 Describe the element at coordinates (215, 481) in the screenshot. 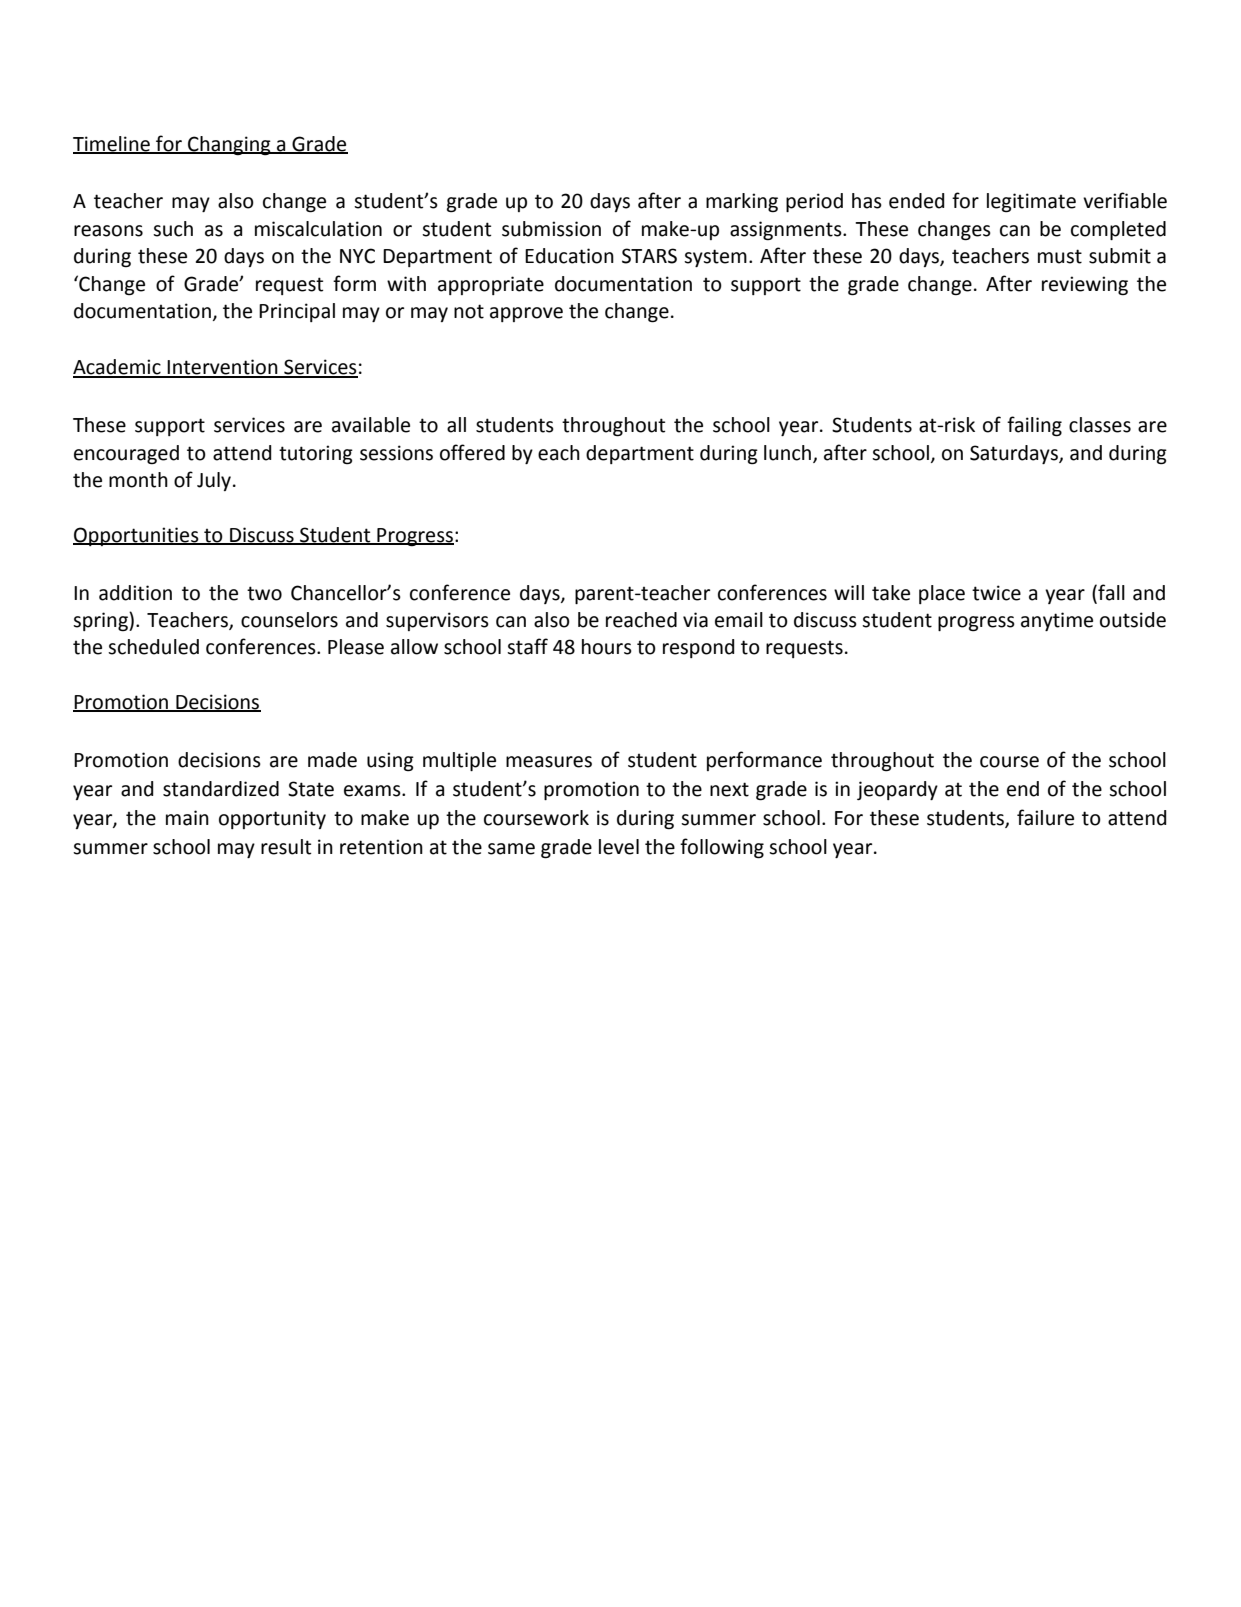

I see `July` at that location.
